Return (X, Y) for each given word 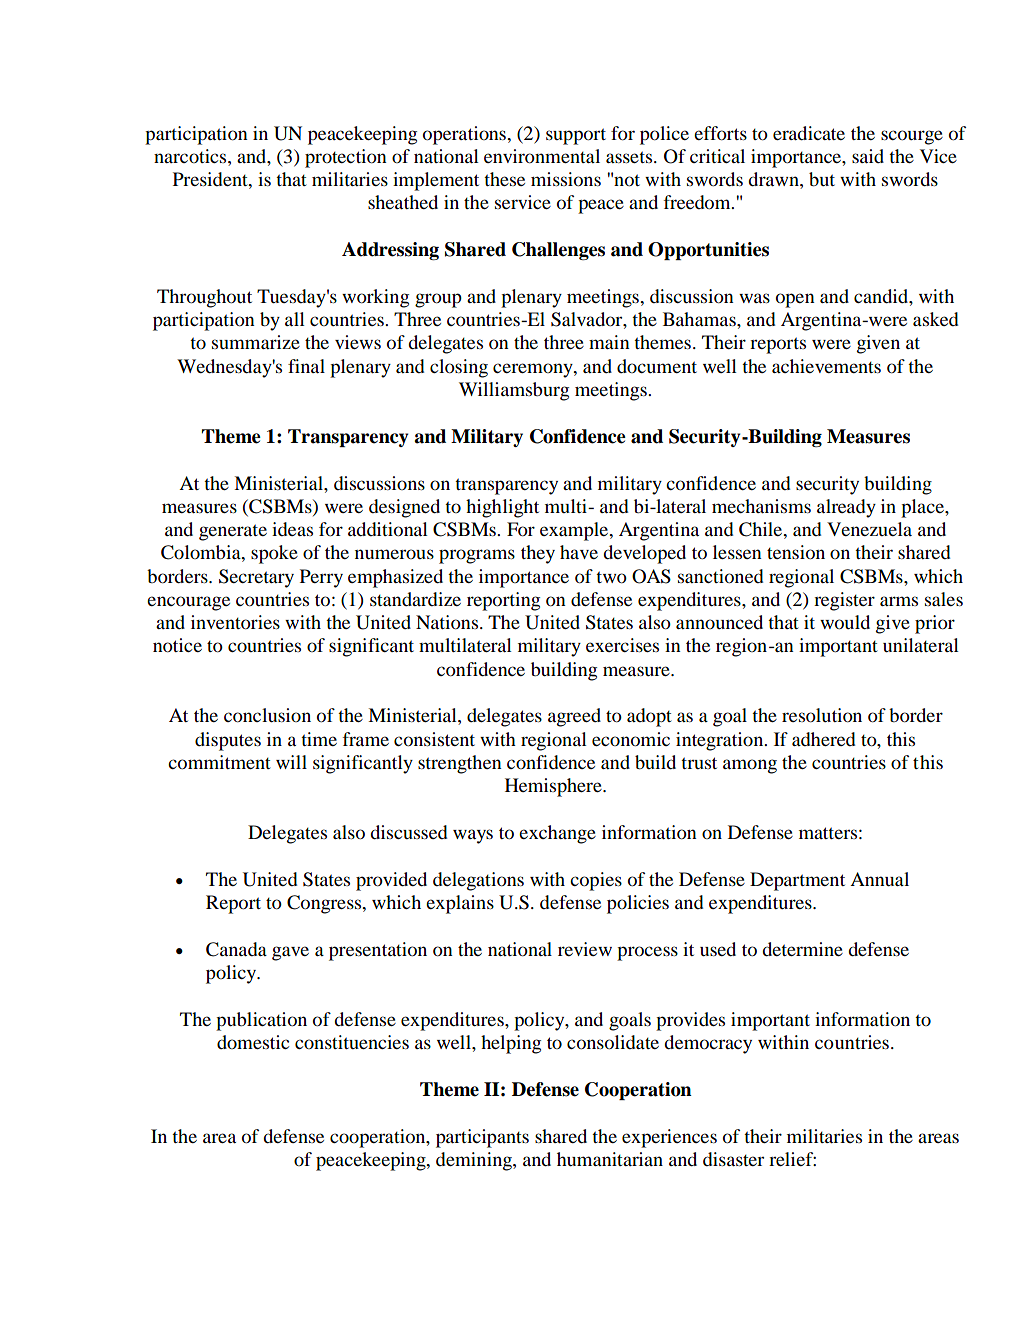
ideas (292, 529)
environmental (542, 156)
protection (346, 158)
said (868, 156)
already (846, 508)
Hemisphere (554, 787)
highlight (502, 508)
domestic (253, 1042)
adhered (824, 739)
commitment (219, 762)
